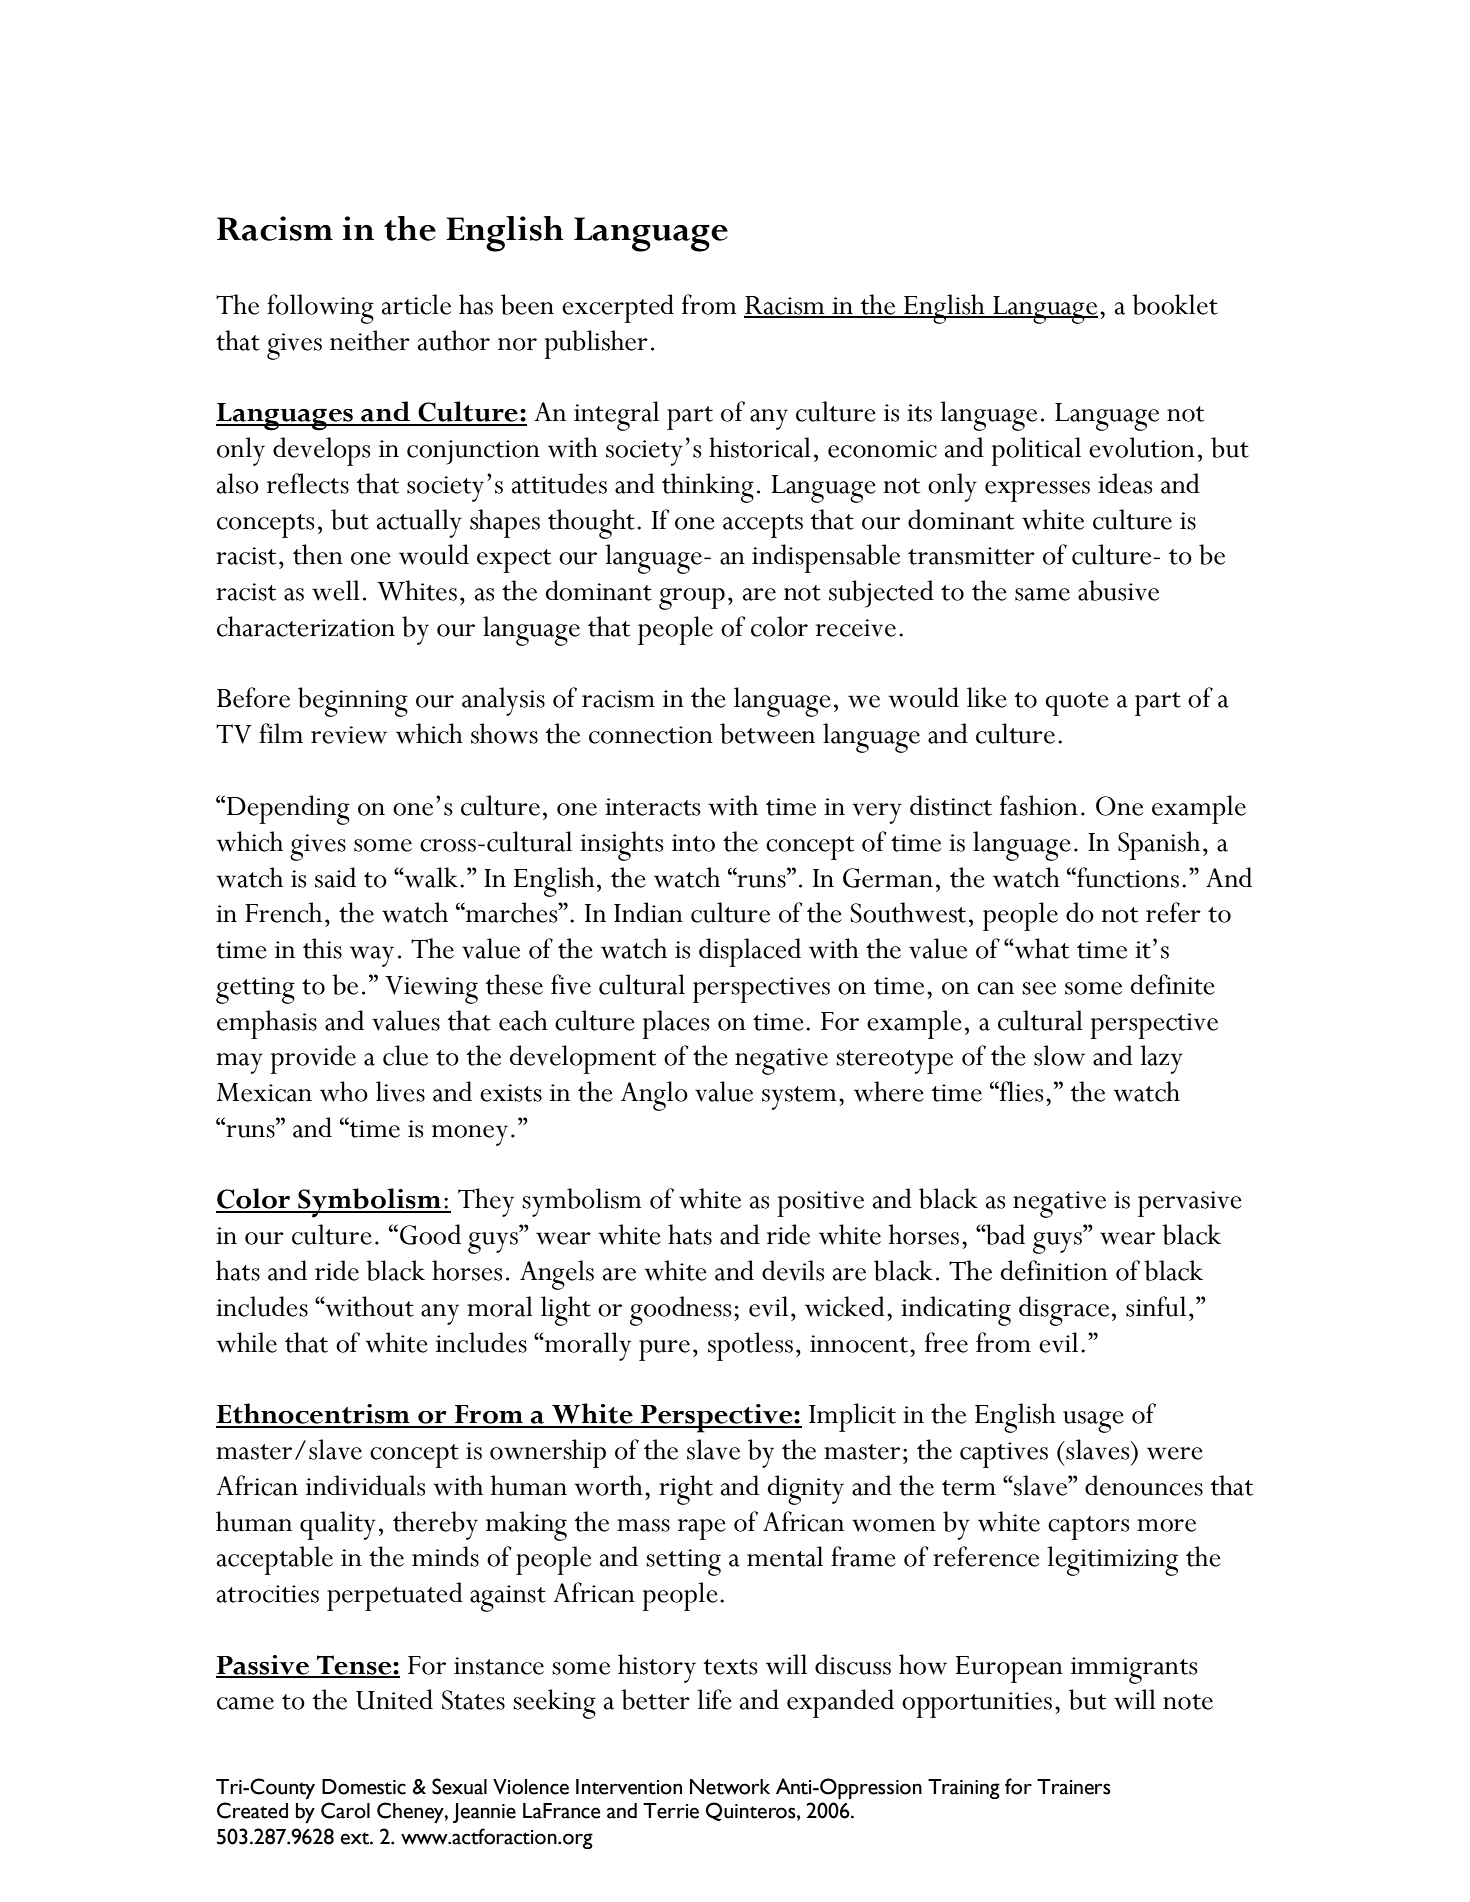  Describe the element at coordinates (730, 1667) in the page. I see `texts` at that location.
